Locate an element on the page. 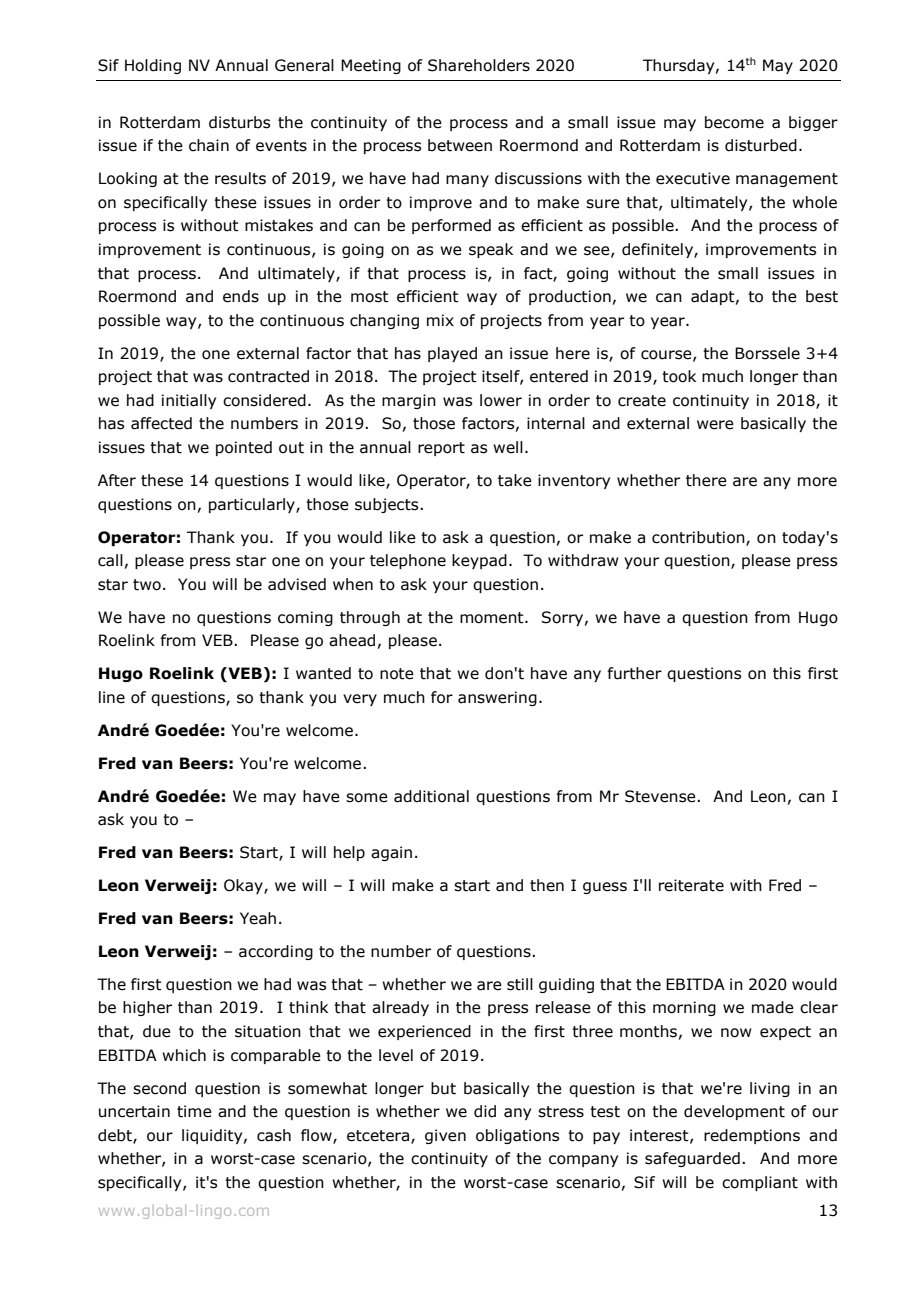  additional is located at coordinates (431, 796).
